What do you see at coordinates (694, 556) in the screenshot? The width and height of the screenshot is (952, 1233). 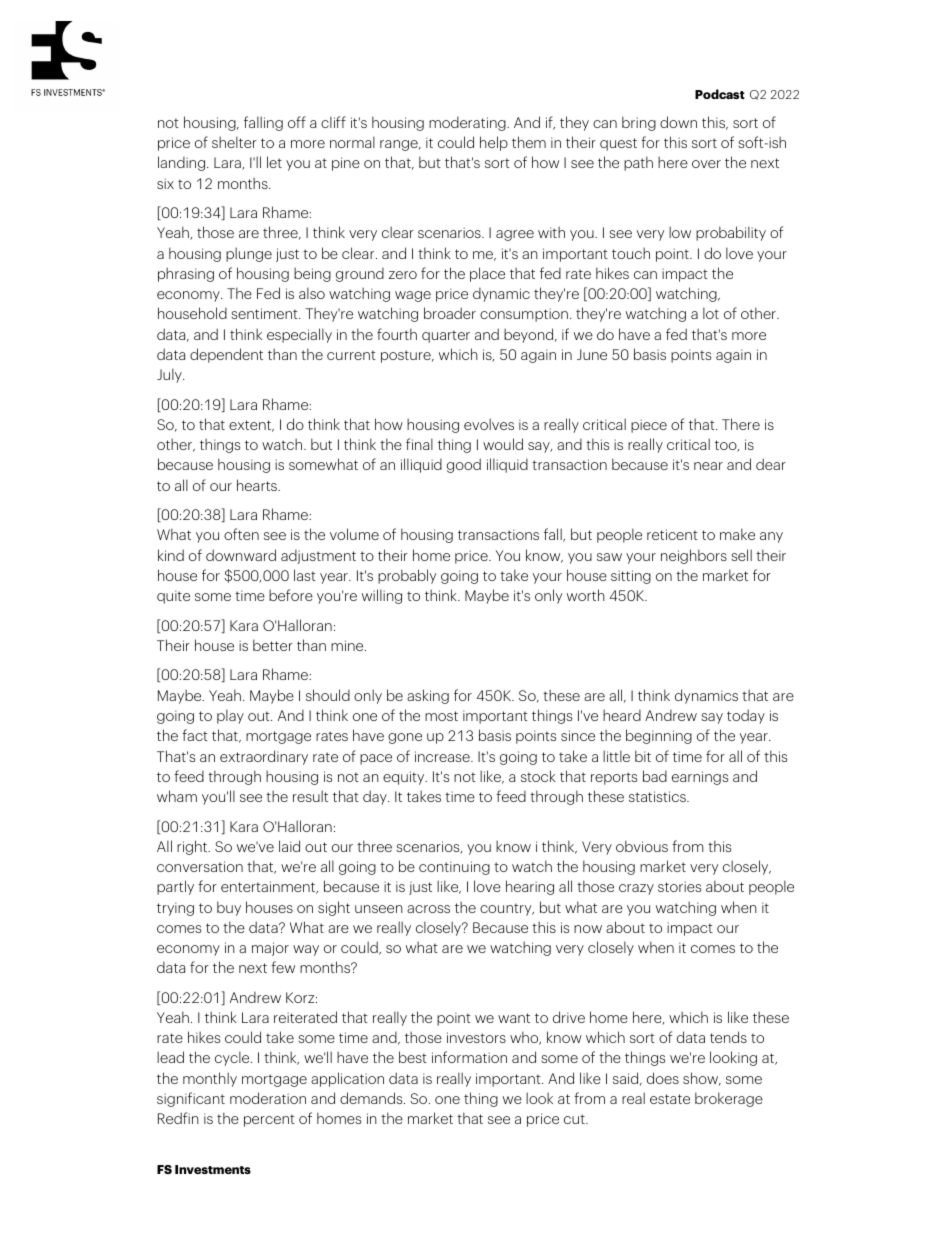 I see `neighbors` at bounding box center [694, 556].
